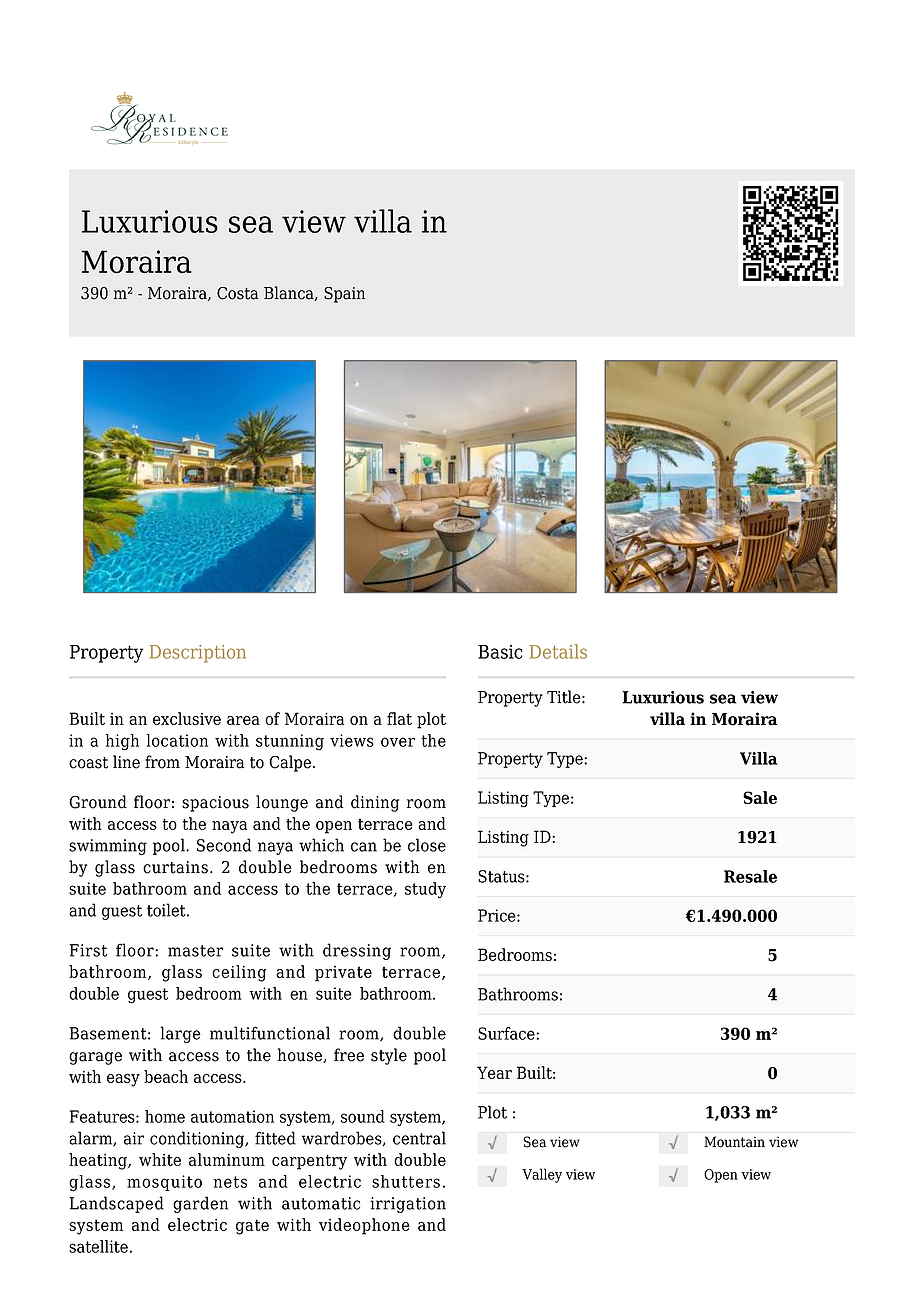 The height and width of the image is (1308, 924). I want to click on over, so click(398, 742).
